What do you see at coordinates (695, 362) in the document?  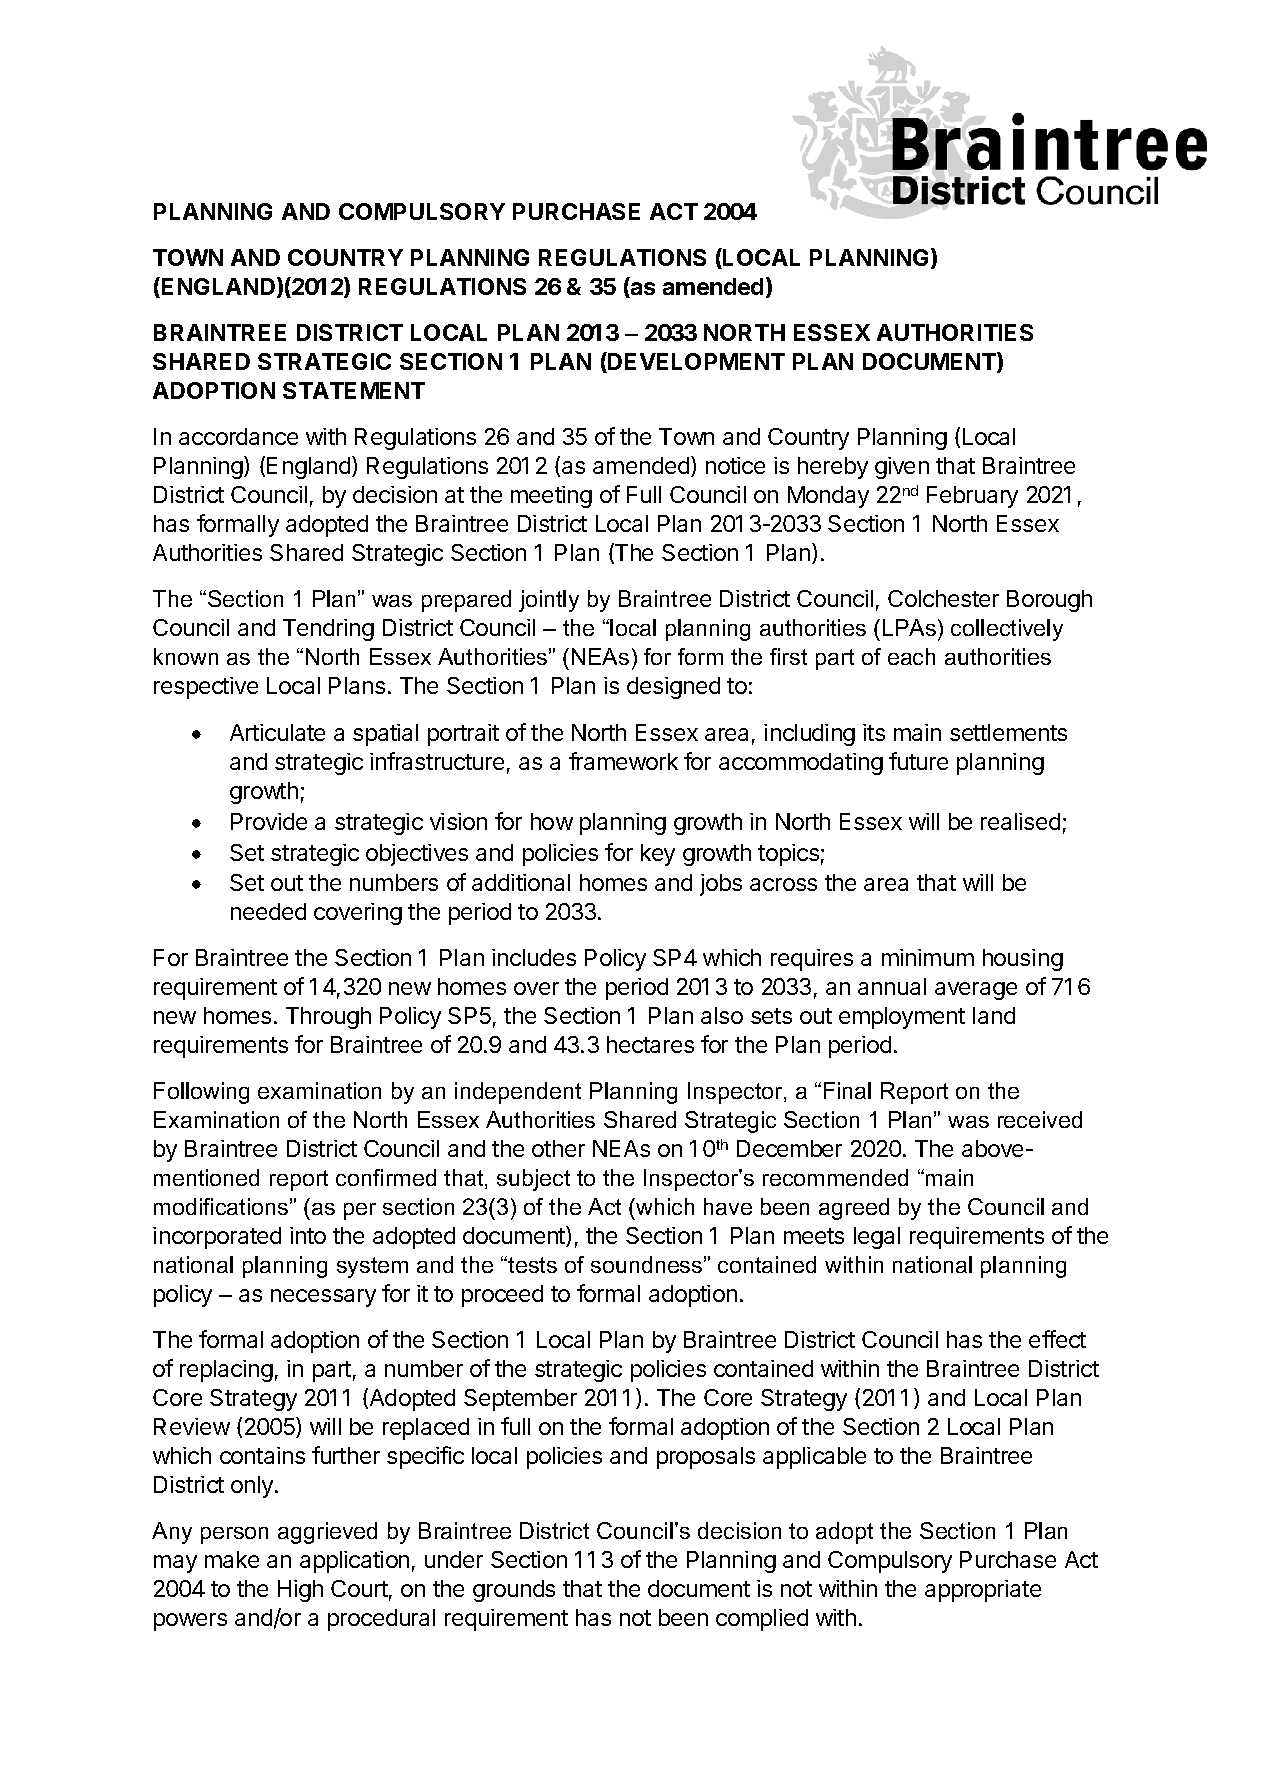 I see `DEVELOPMENT` at bounding box center [695, 362].
